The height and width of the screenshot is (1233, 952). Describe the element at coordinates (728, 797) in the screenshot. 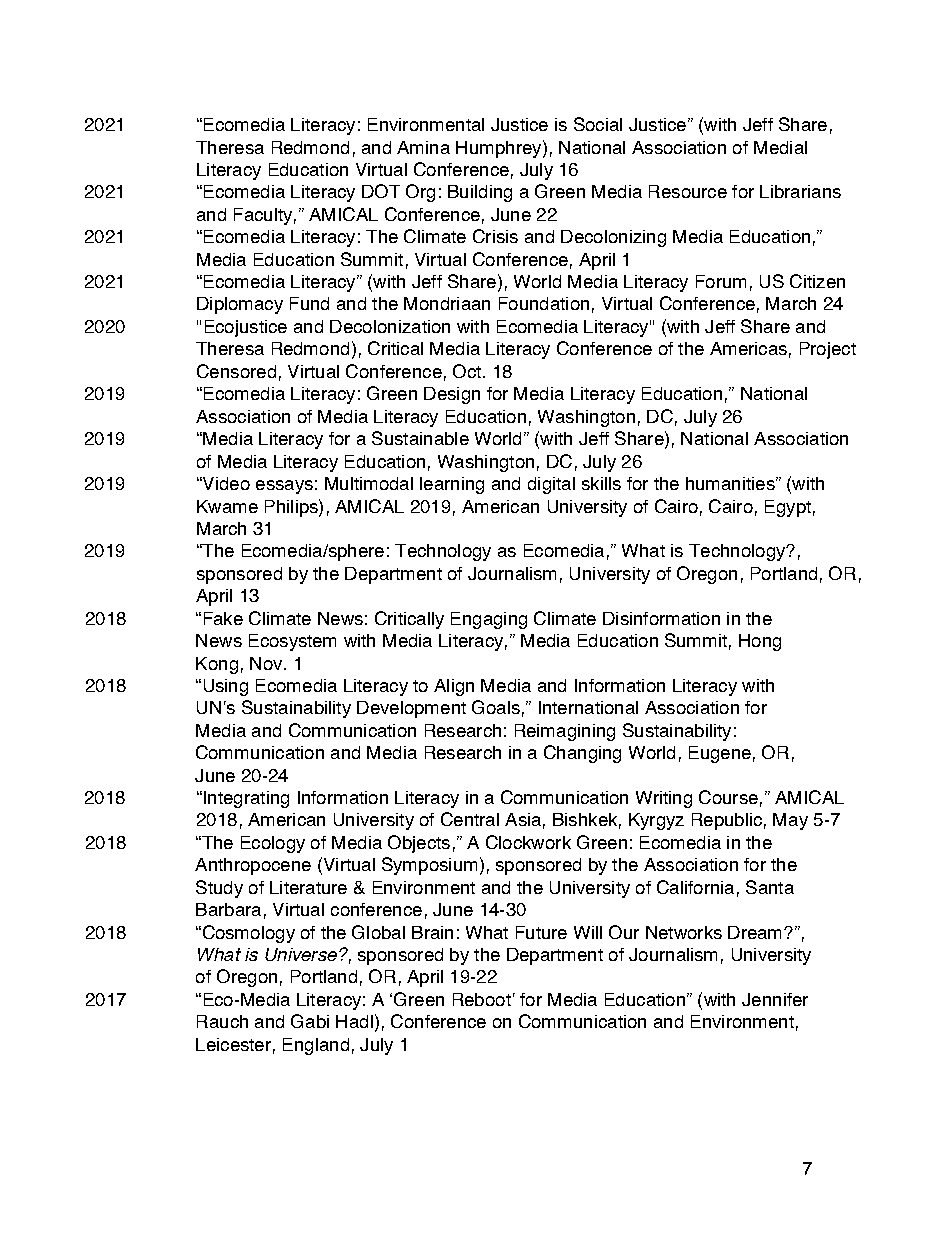

I see `Course` at that location.
